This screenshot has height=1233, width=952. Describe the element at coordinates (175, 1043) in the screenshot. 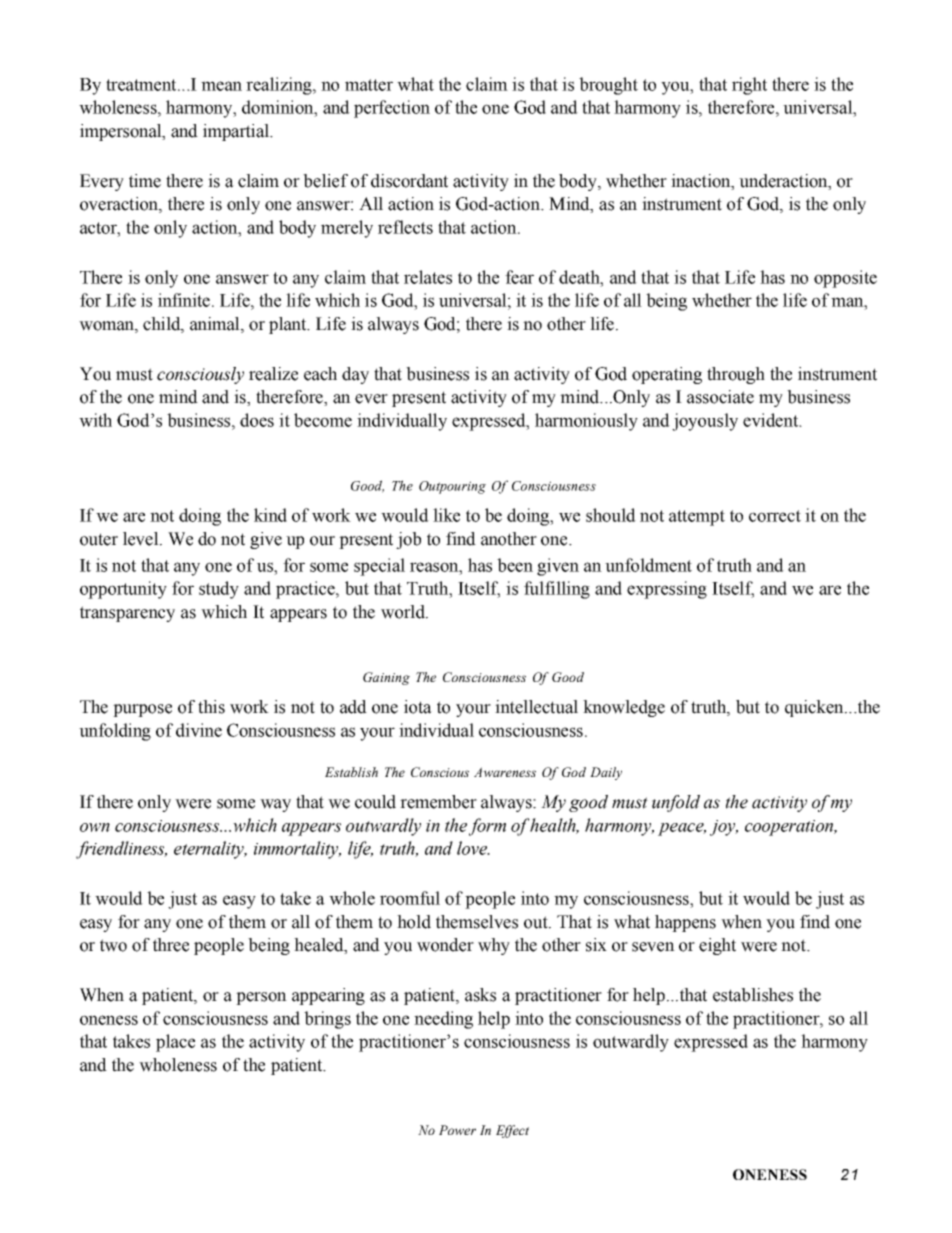

I see `place` at that location.
